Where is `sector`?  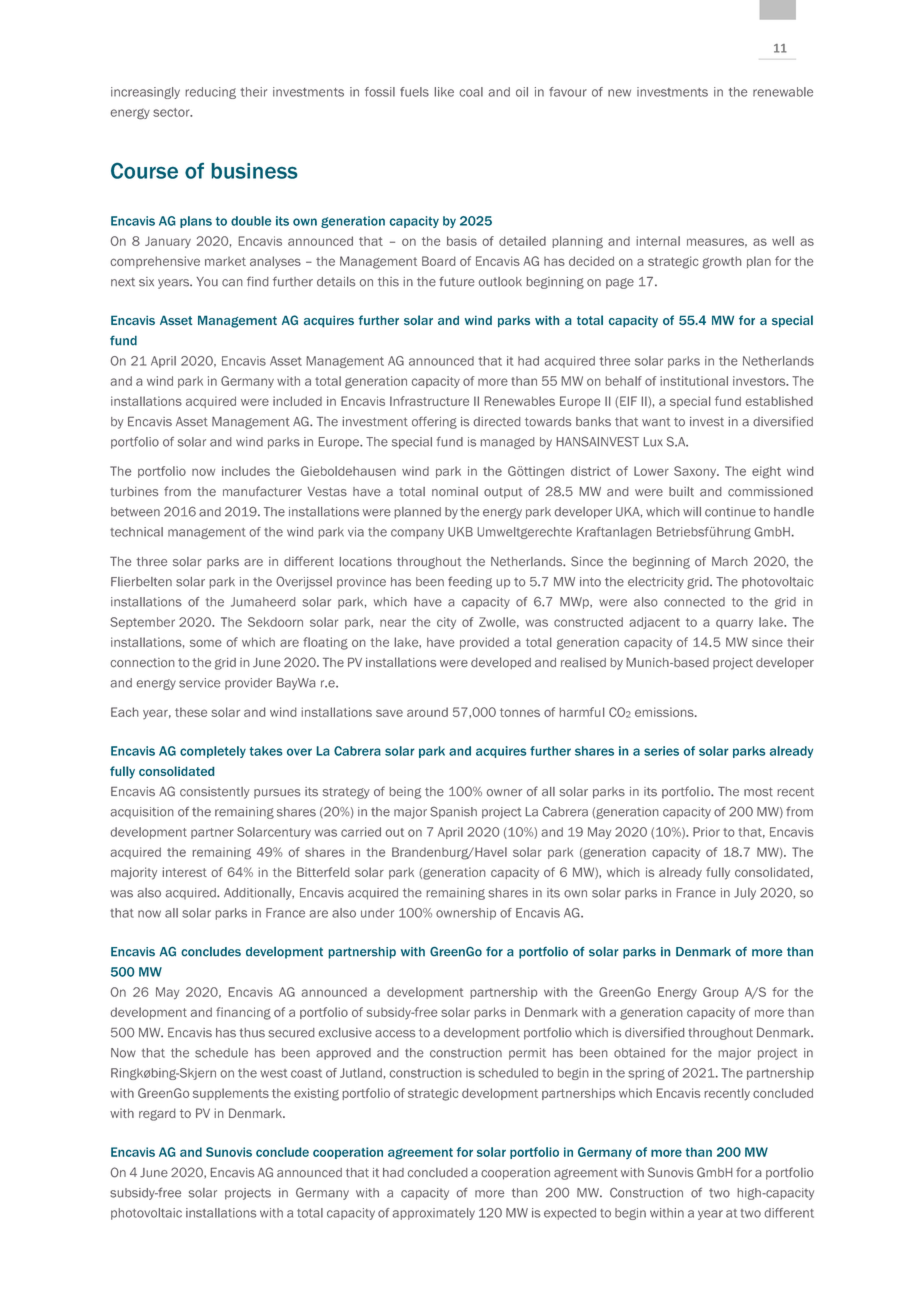
sector is located at coordinates (172, 112).
